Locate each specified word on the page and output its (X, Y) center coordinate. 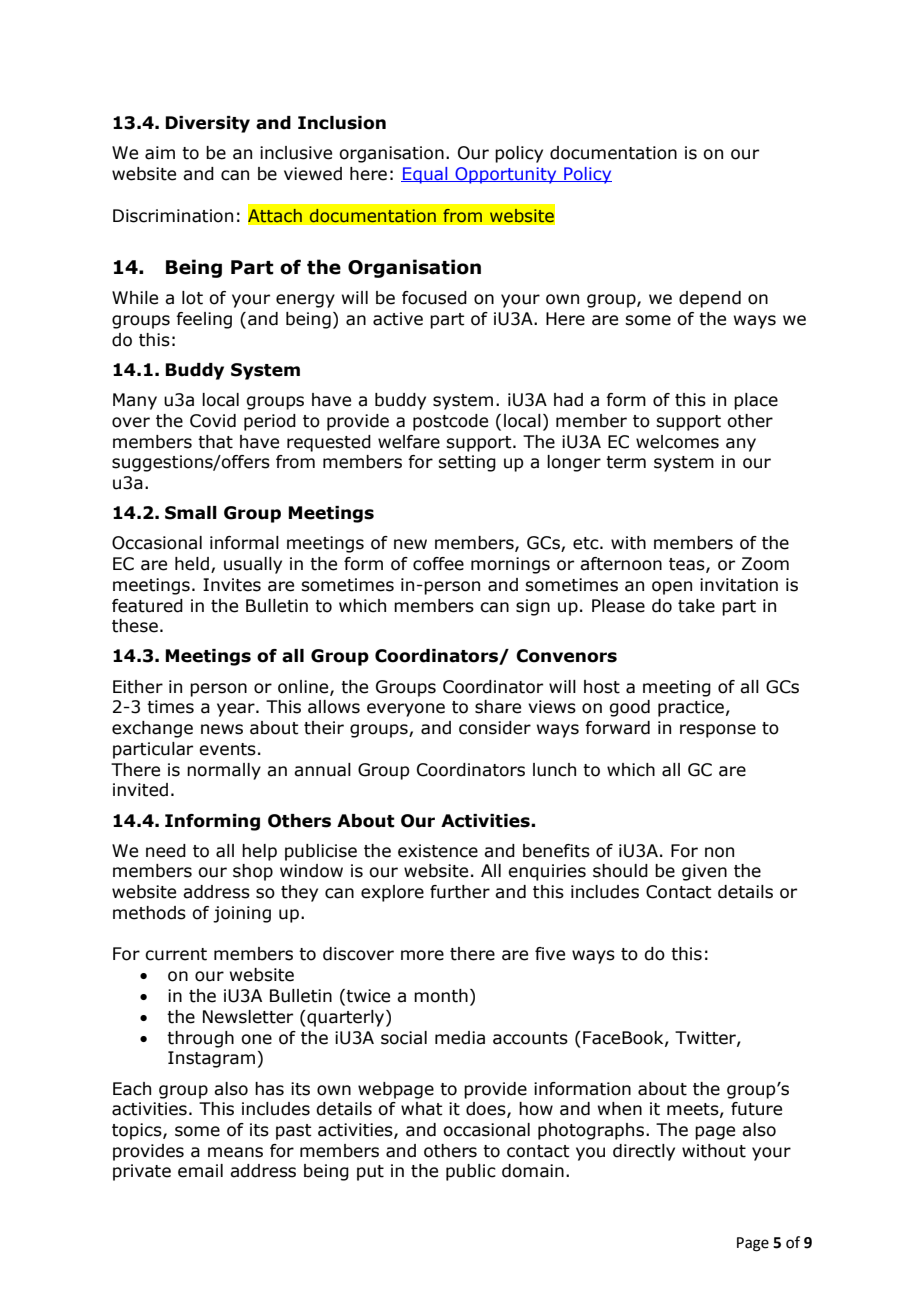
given (704, 872)
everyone (406, 710)
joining (242, 914)
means (235, 1152)
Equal (425, 175)
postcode (450, 422)
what (422, 1109)
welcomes (677, 442)
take (696, 606)
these (135, 626)
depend (710, 299)
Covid (213, 421)
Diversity (207, 124)
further (460, 892)
